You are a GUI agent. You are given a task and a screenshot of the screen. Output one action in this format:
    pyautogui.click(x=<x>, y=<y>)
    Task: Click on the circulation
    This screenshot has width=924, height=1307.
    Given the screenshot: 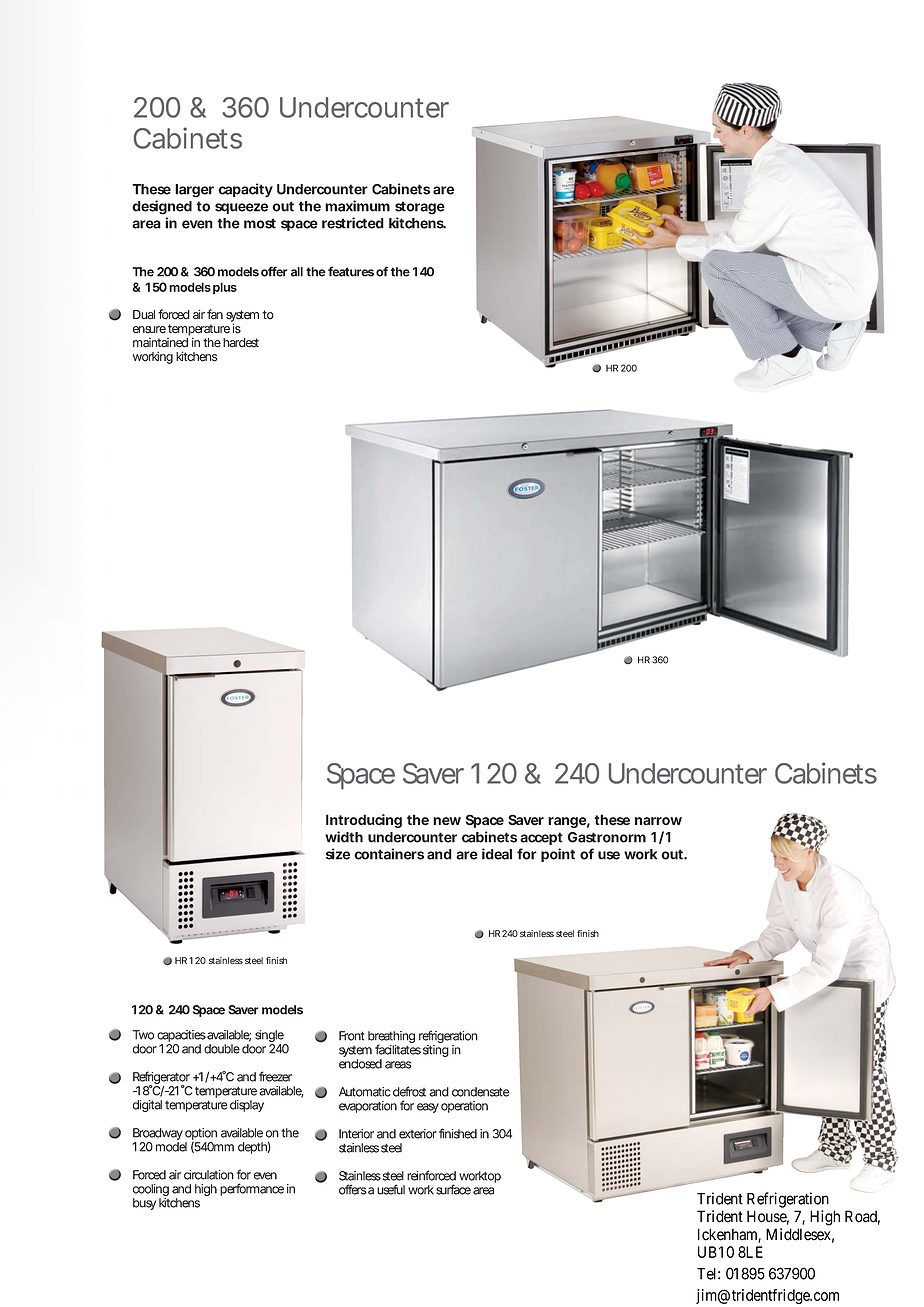 What is the action you would take?
    pyautogui.click(x=209, y=1175)
